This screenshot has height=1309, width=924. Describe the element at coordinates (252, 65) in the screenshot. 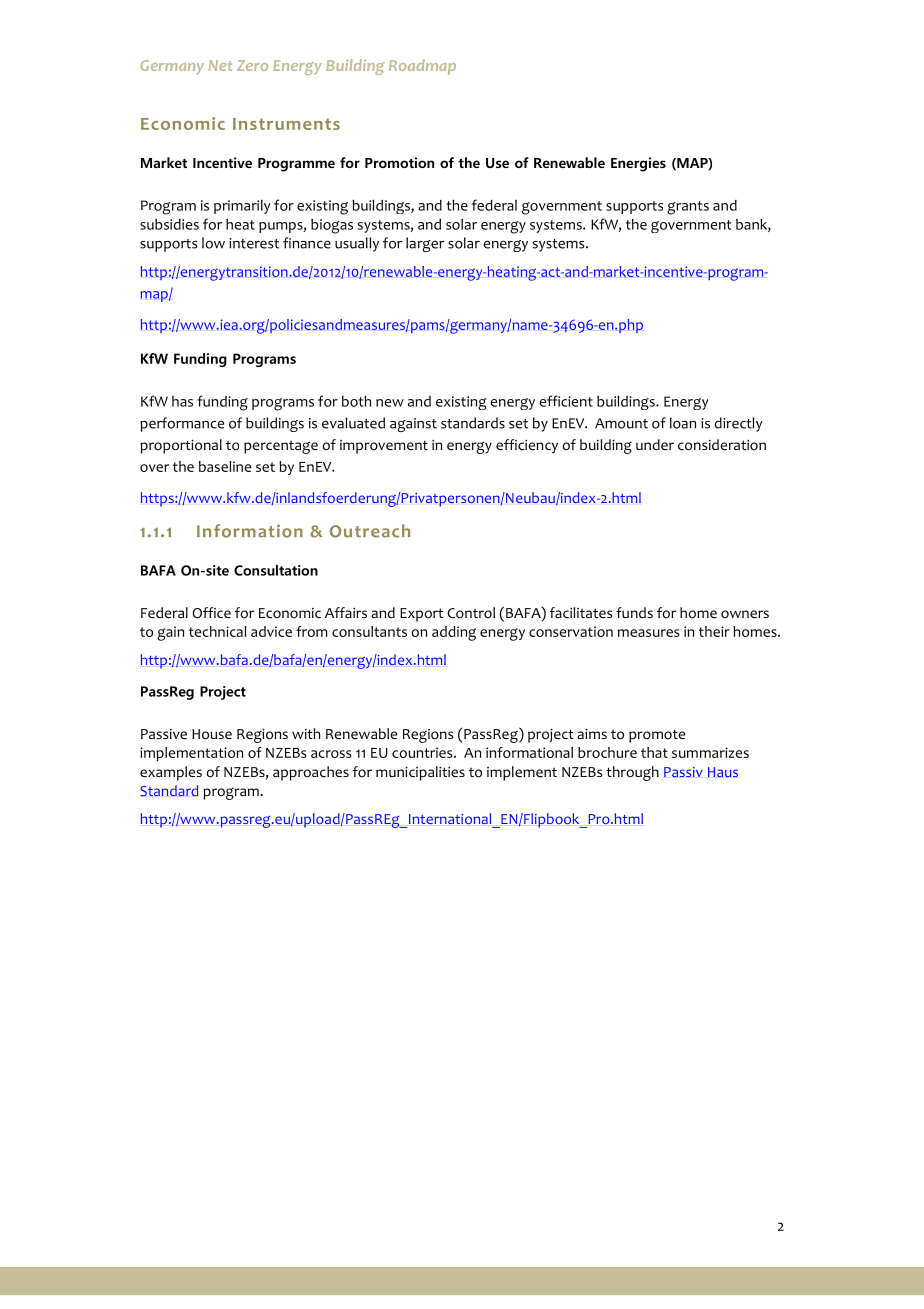

I see `Zero` at that location.
